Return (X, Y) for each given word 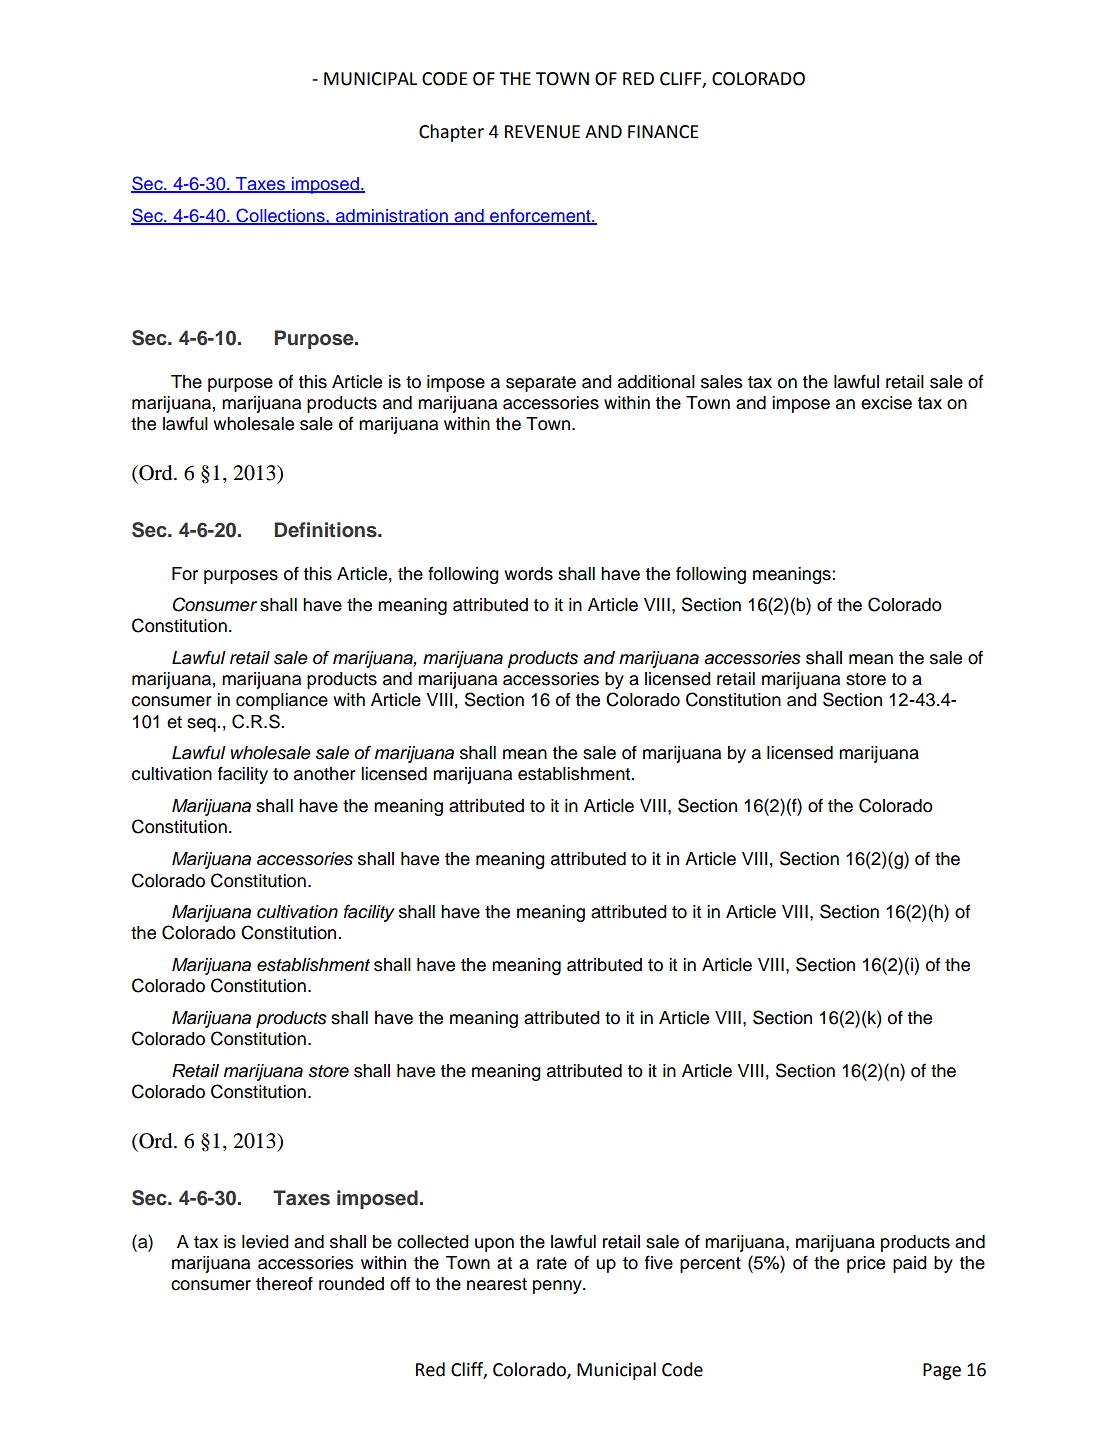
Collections (280, 216)
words (528, 574)
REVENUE (542, 132)
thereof (284, 1283)
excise (886, 403)
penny (558, 1287)
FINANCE (663, 132)
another (325, 774)
